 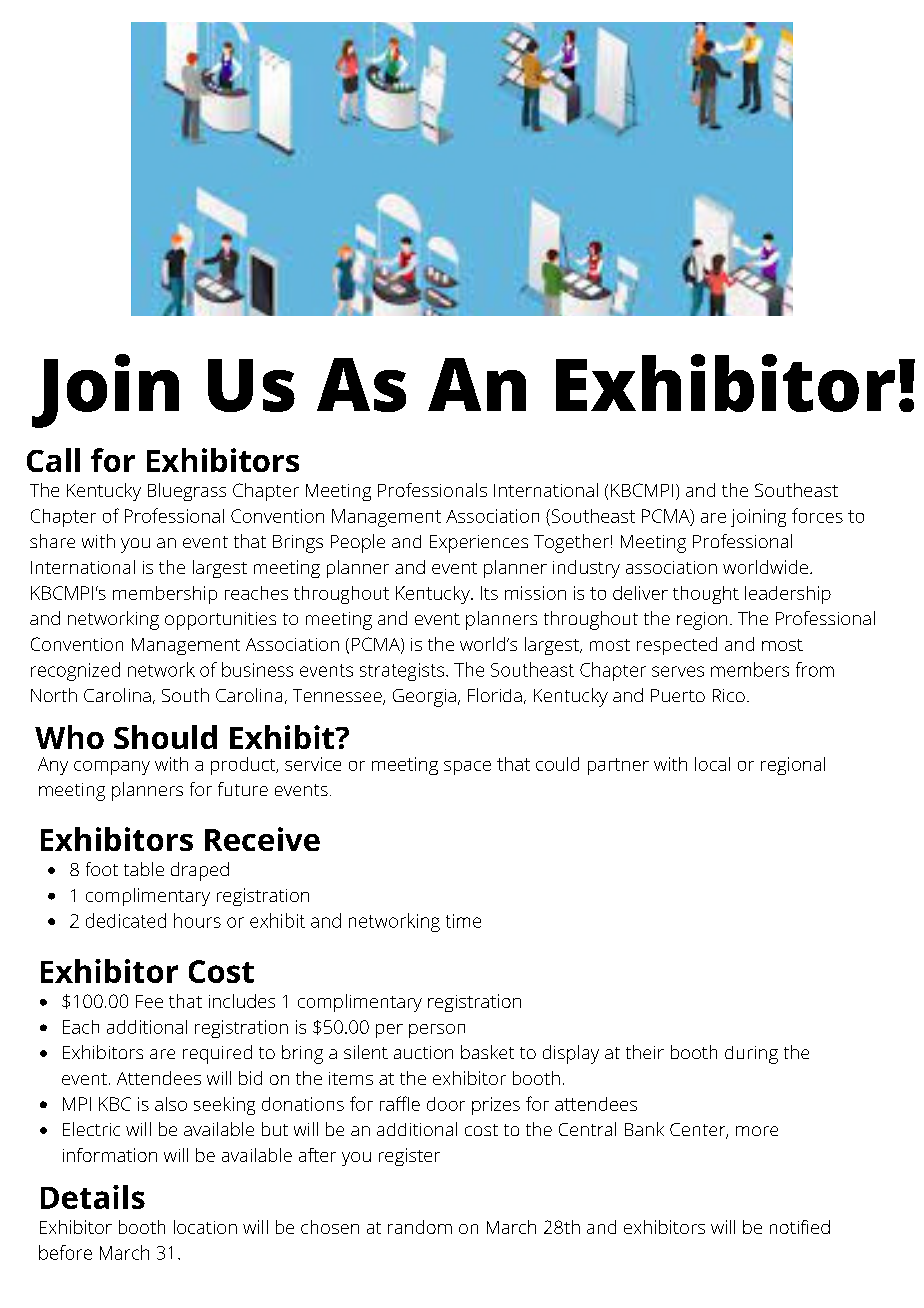 What do you see at coordinates (420, 1227) in the document?
I see `random` at bounding box center [420, 1227].
